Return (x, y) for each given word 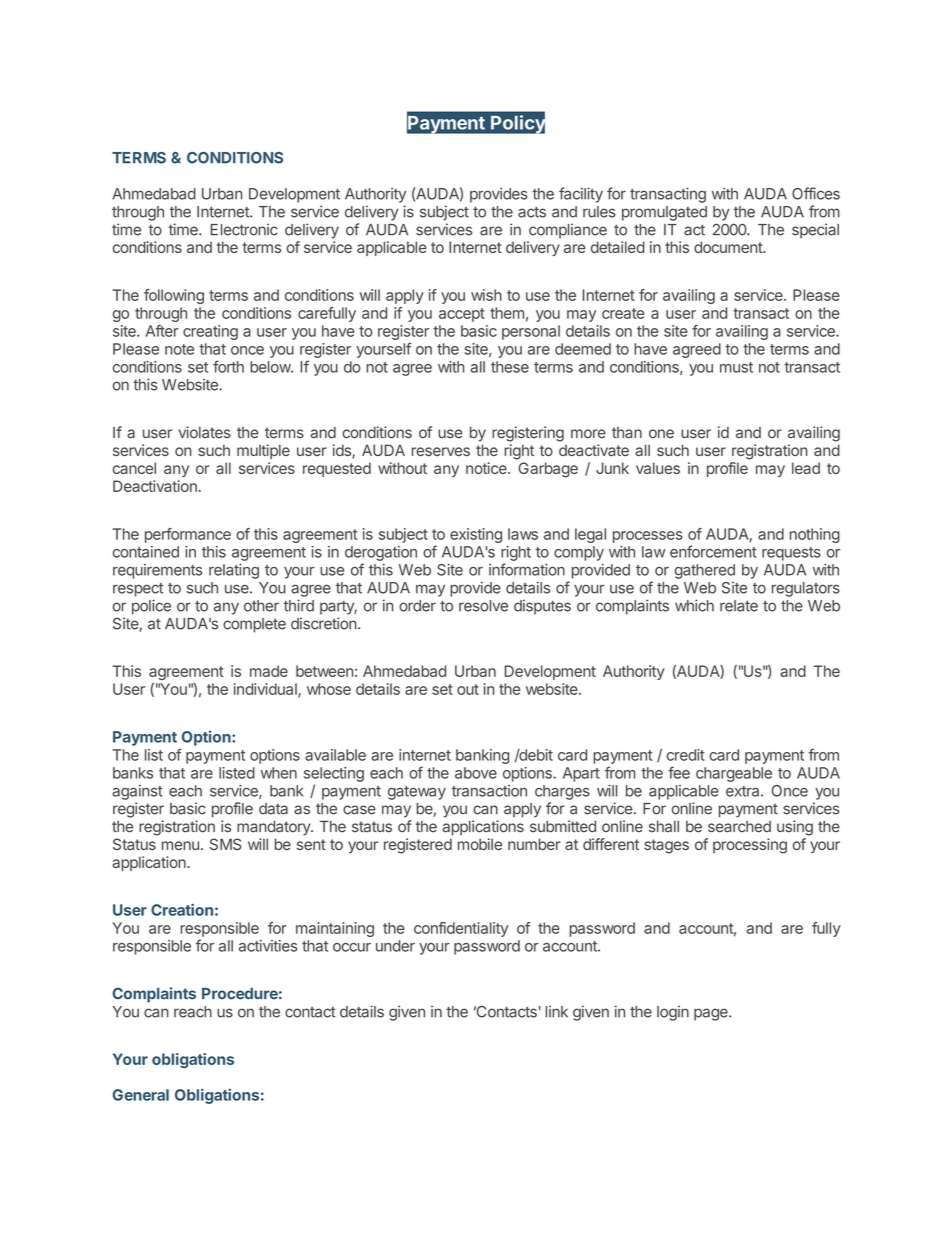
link (556, 1012)
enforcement (713, 551)
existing (476, 535)
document (729, 247)
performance (188, 535)
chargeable (734, 774)
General (141, 1095)
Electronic (244, 229)
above (476, 773)
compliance (568, 231)
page (712, 1014)
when (279, 773)
